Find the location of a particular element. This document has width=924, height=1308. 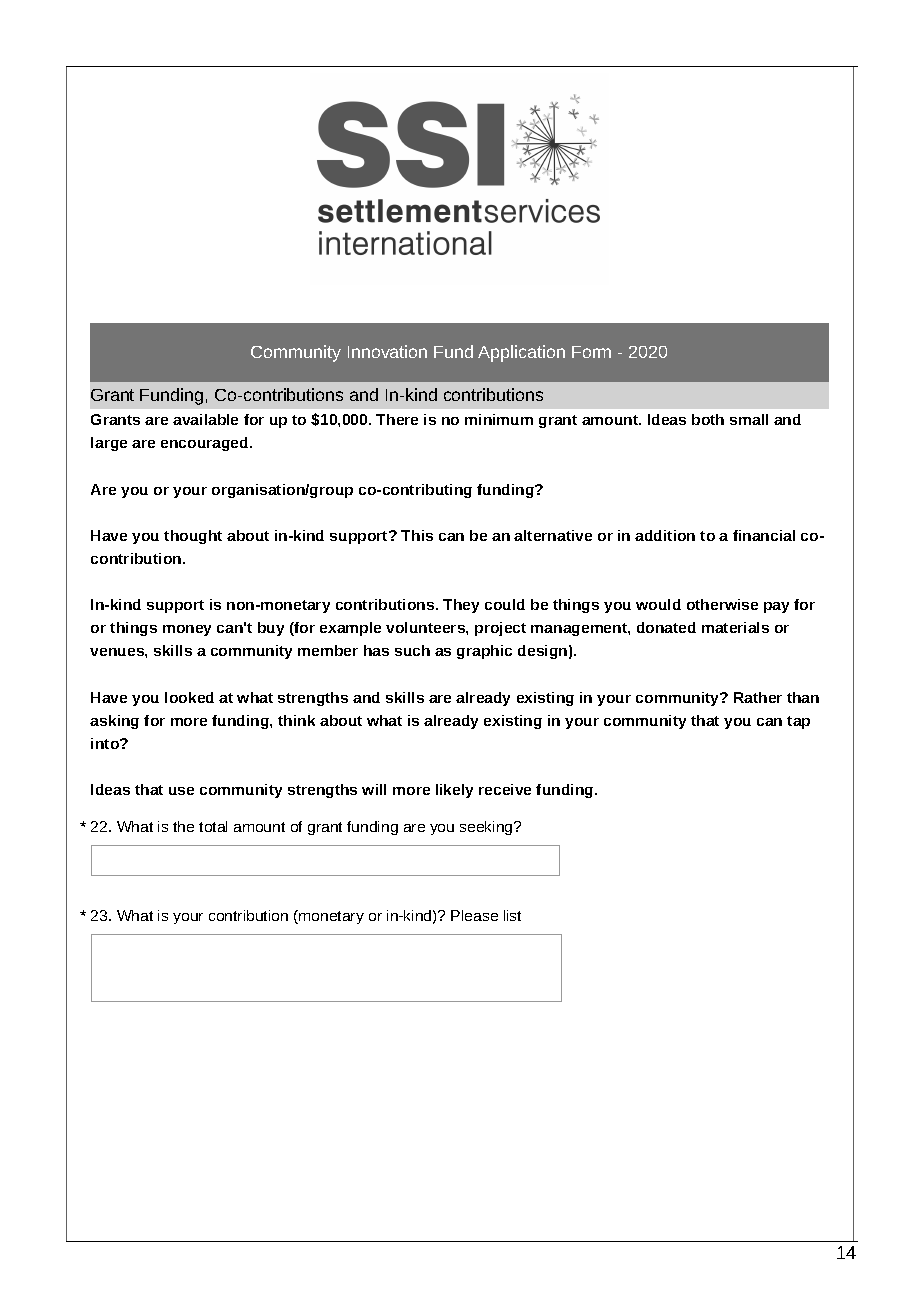

both is located at coordinates (708, 419).
